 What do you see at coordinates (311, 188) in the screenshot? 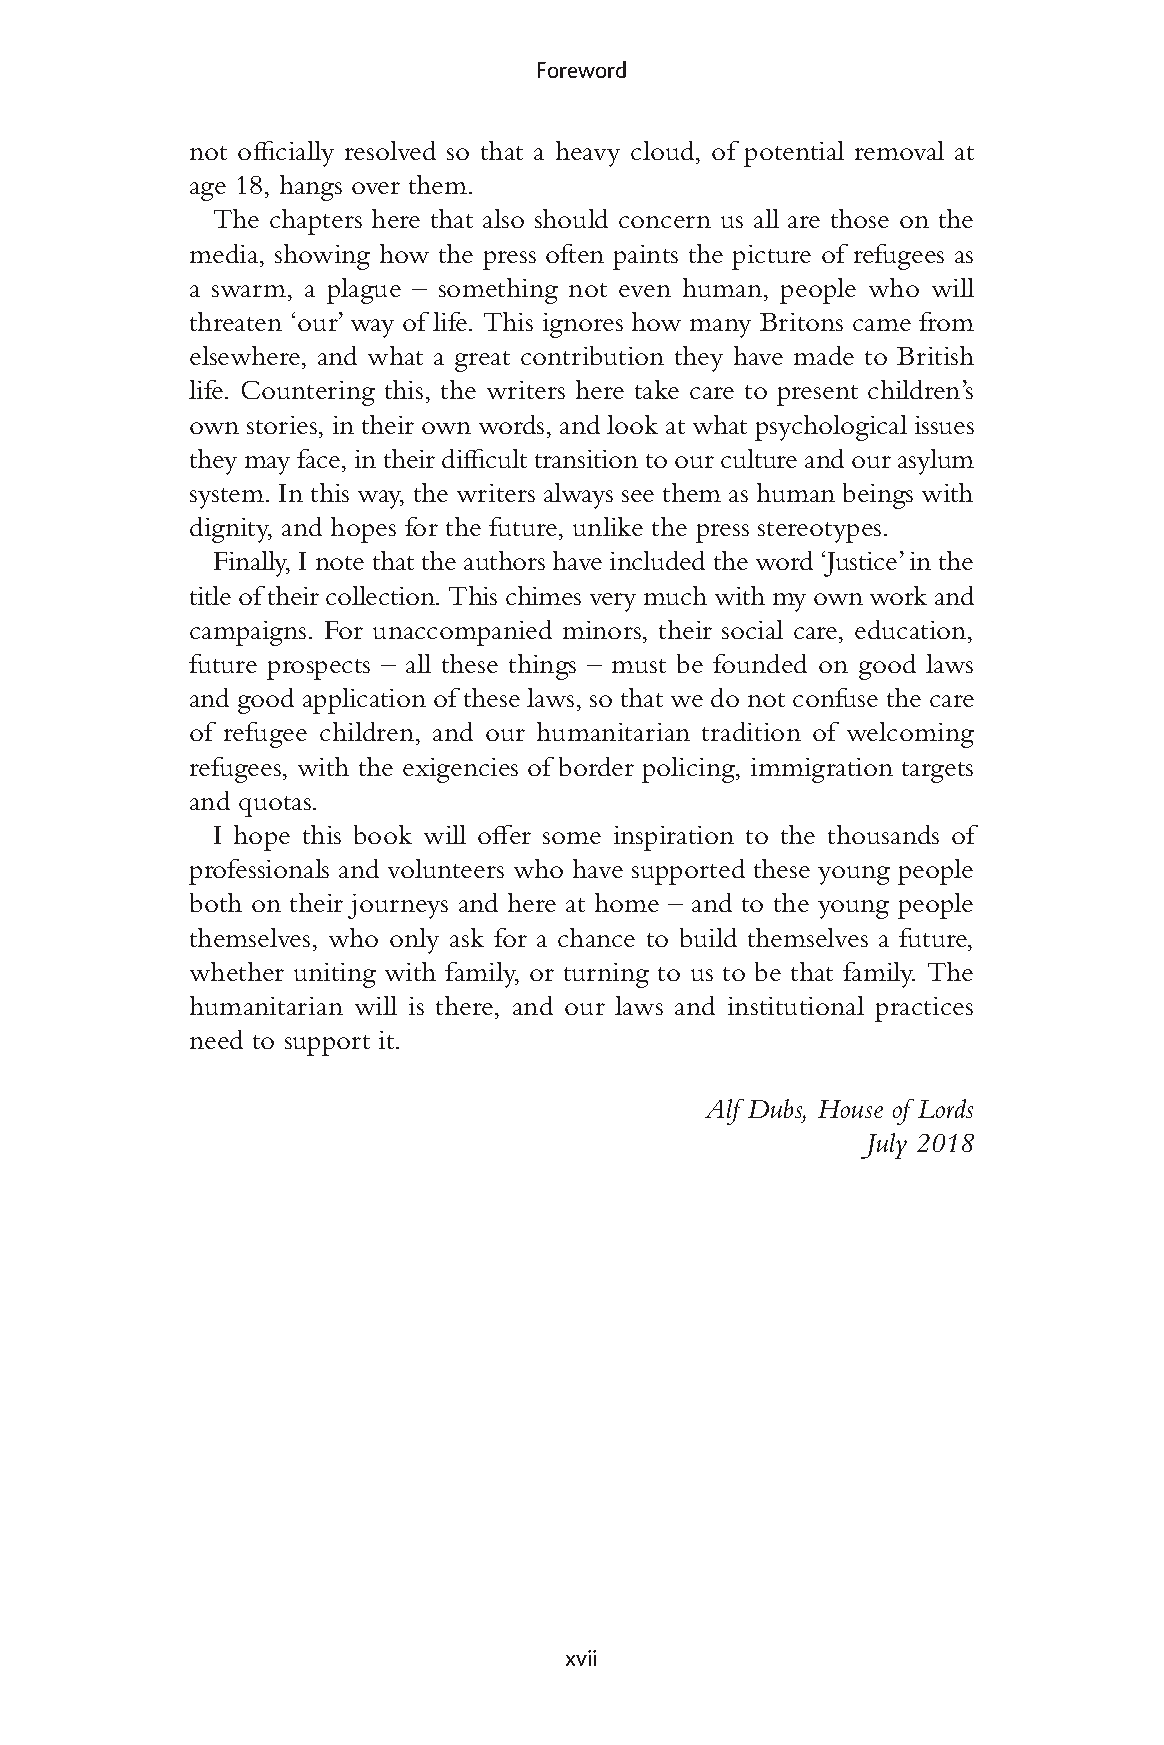
I see `hangs` at bounding box center [311, 188].
